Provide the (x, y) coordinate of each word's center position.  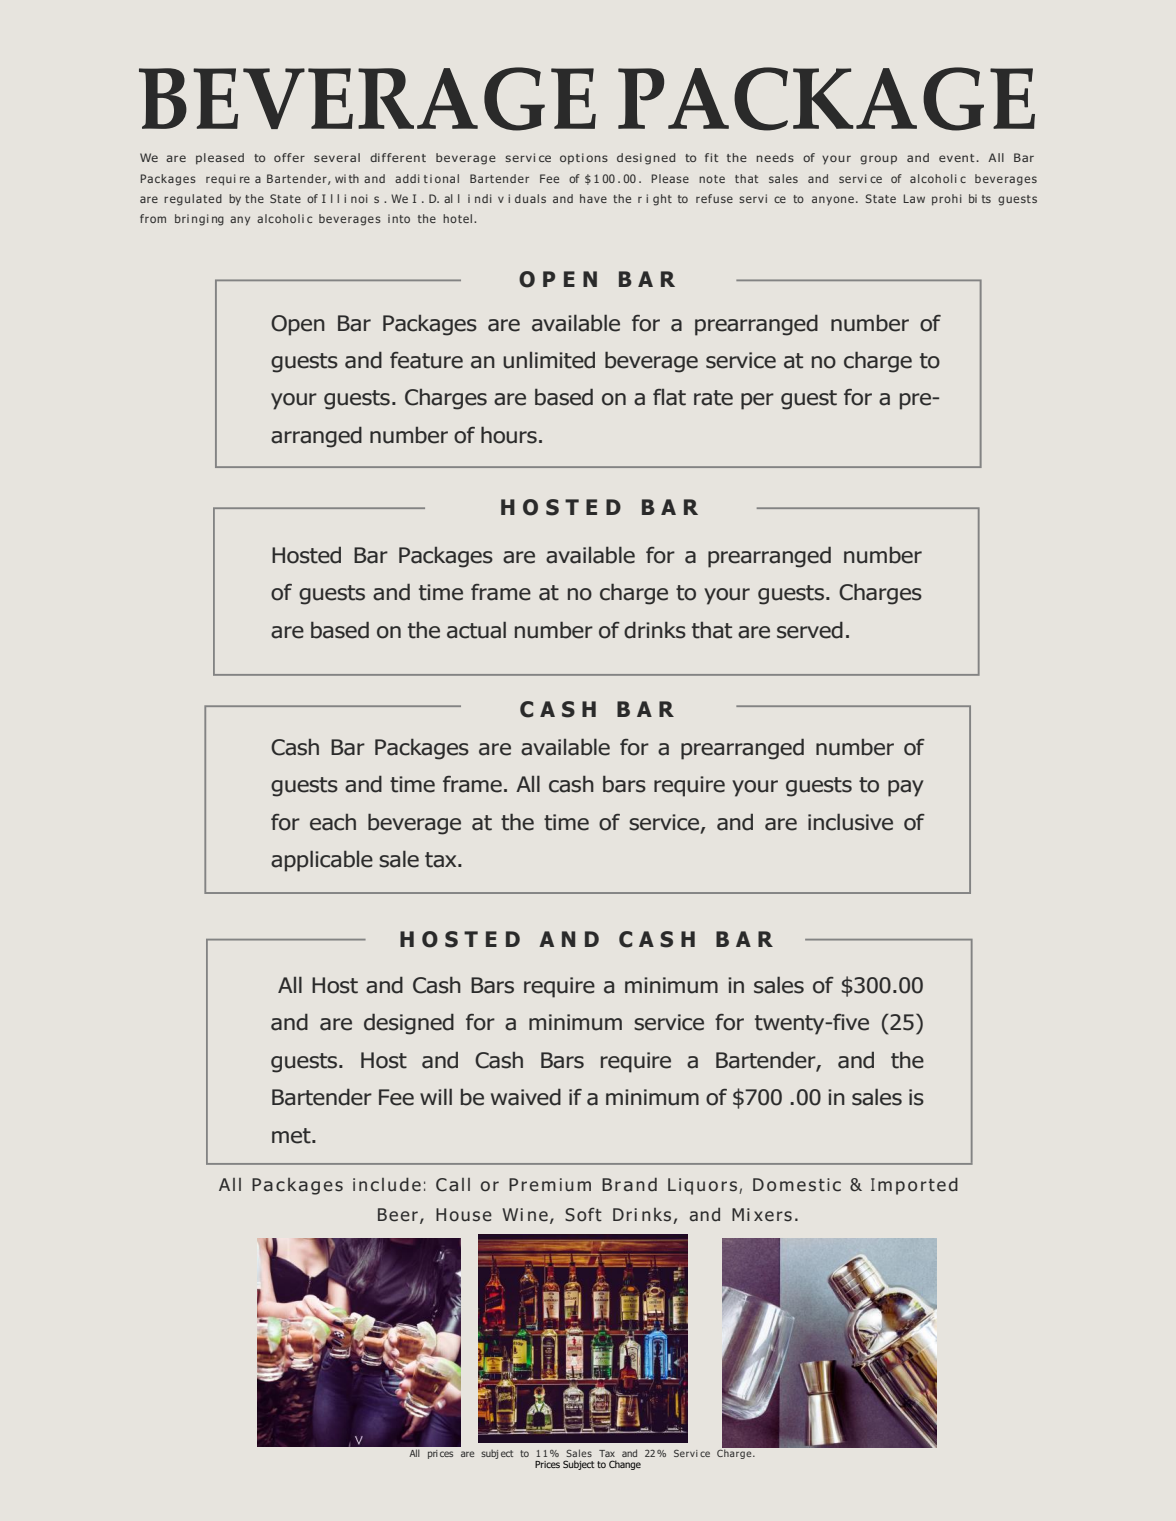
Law (914, 198)
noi (359, 198)
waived (526, 1097)
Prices (547, 1464)
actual (476, 630)
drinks (655, 630)
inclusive (850, 822)
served (810, 630)
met (292, 1136)
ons (597, 158)
